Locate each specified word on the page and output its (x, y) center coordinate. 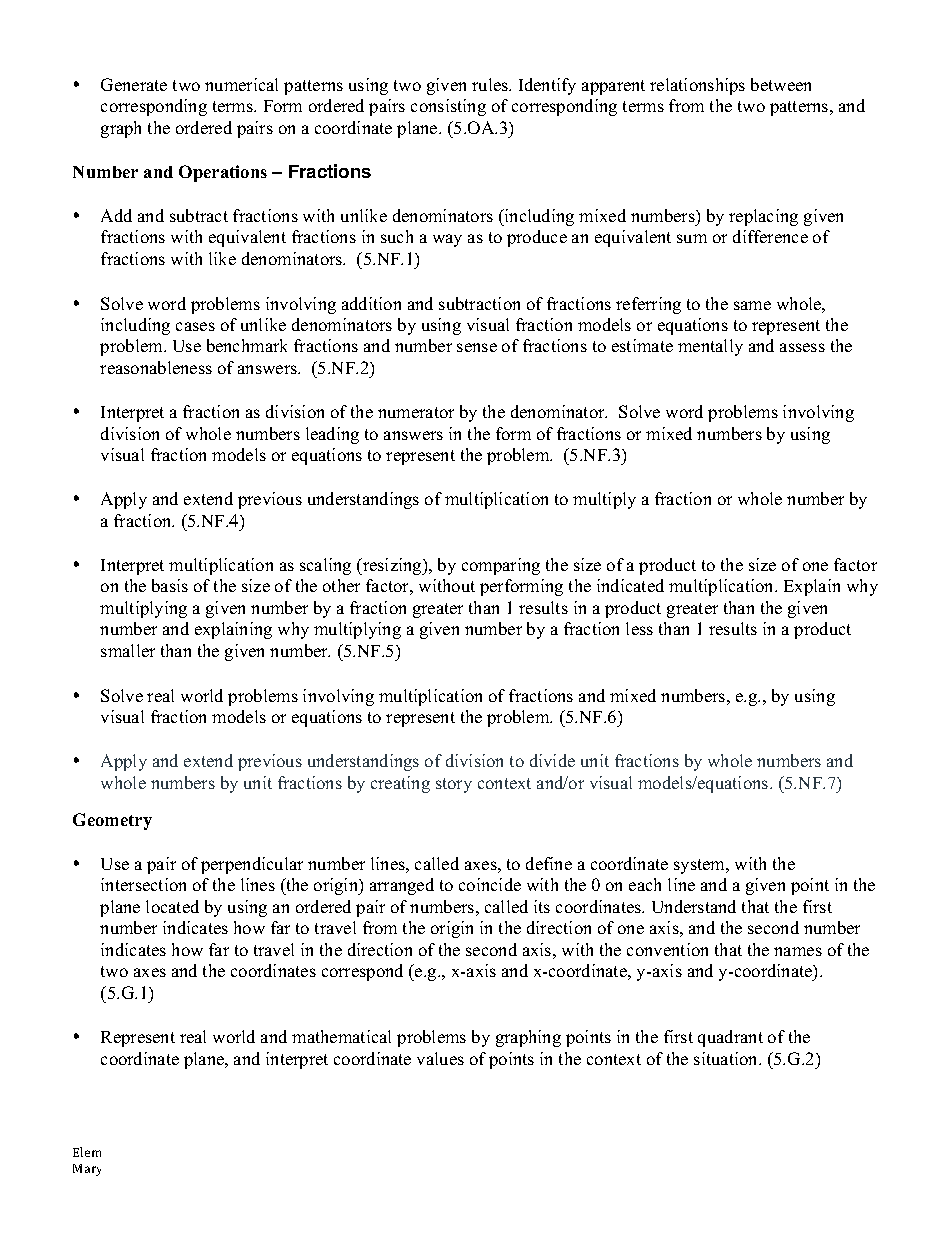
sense (477, 347)
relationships (697, 86)
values (440, 1058)
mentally (710, 347)
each (645, 884)
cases (195, 326)
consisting (448, 107)
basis (170, 585)
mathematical (341, 1036)
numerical (241, 84)
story (454, 785)
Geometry (112, 821)
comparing (501, 566)
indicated (630, 585)
